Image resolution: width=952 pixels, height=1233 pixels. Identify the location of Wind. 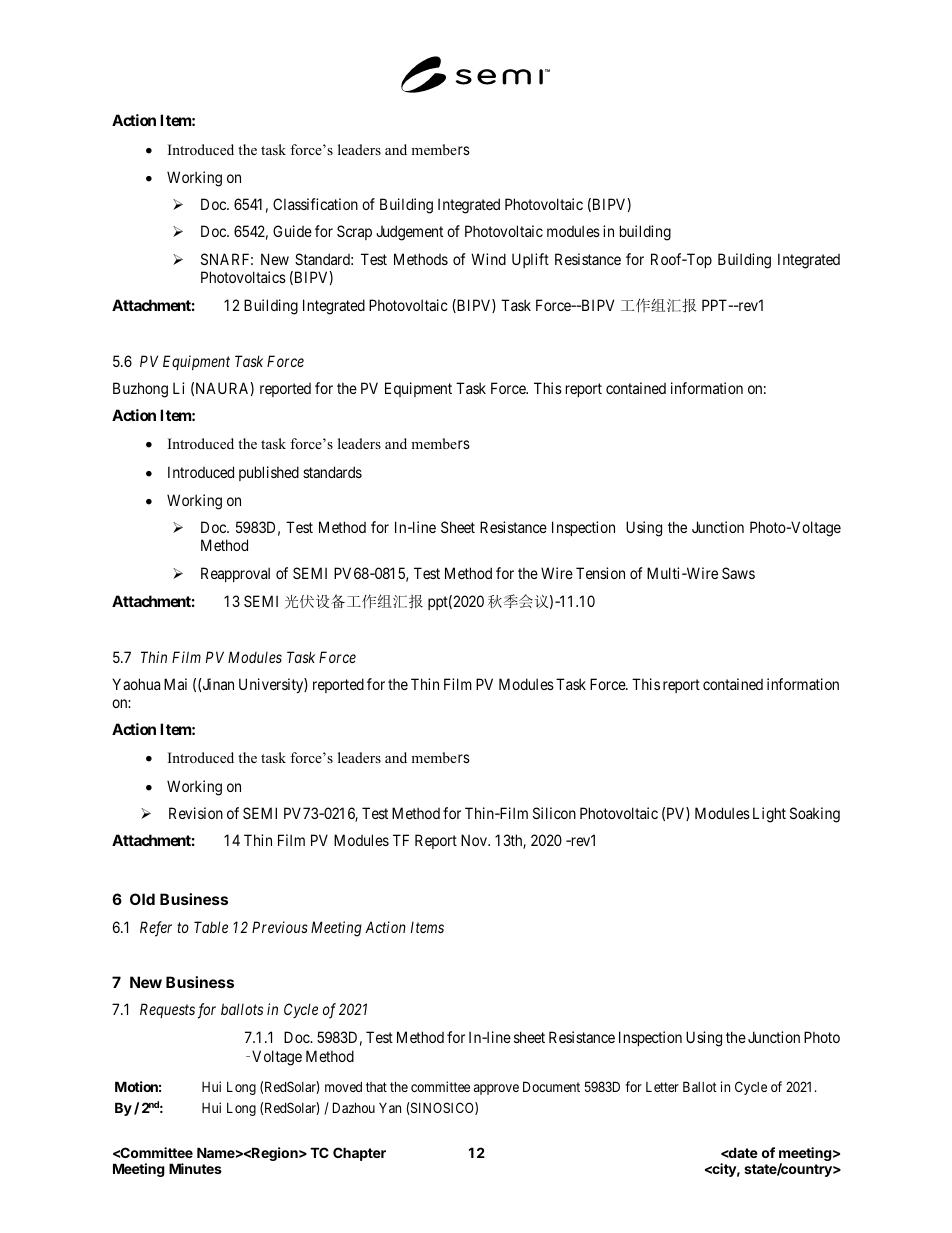
(488, 259).
